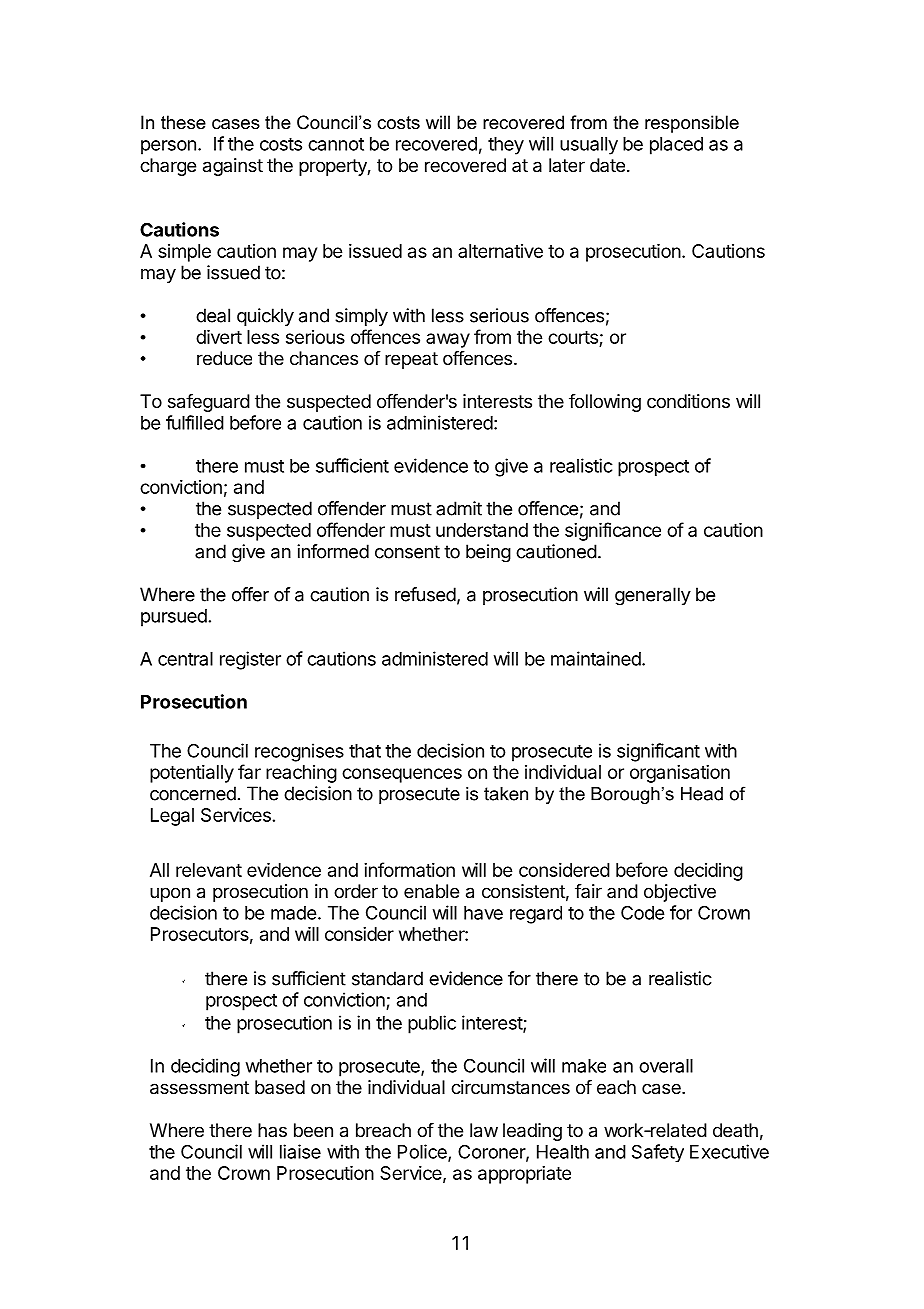 The width and height of the screenshot is (924, 1309). What do you see at coordinates (249, 771) in the screenshot?
I see `far` at bounding box center [249, 771].
